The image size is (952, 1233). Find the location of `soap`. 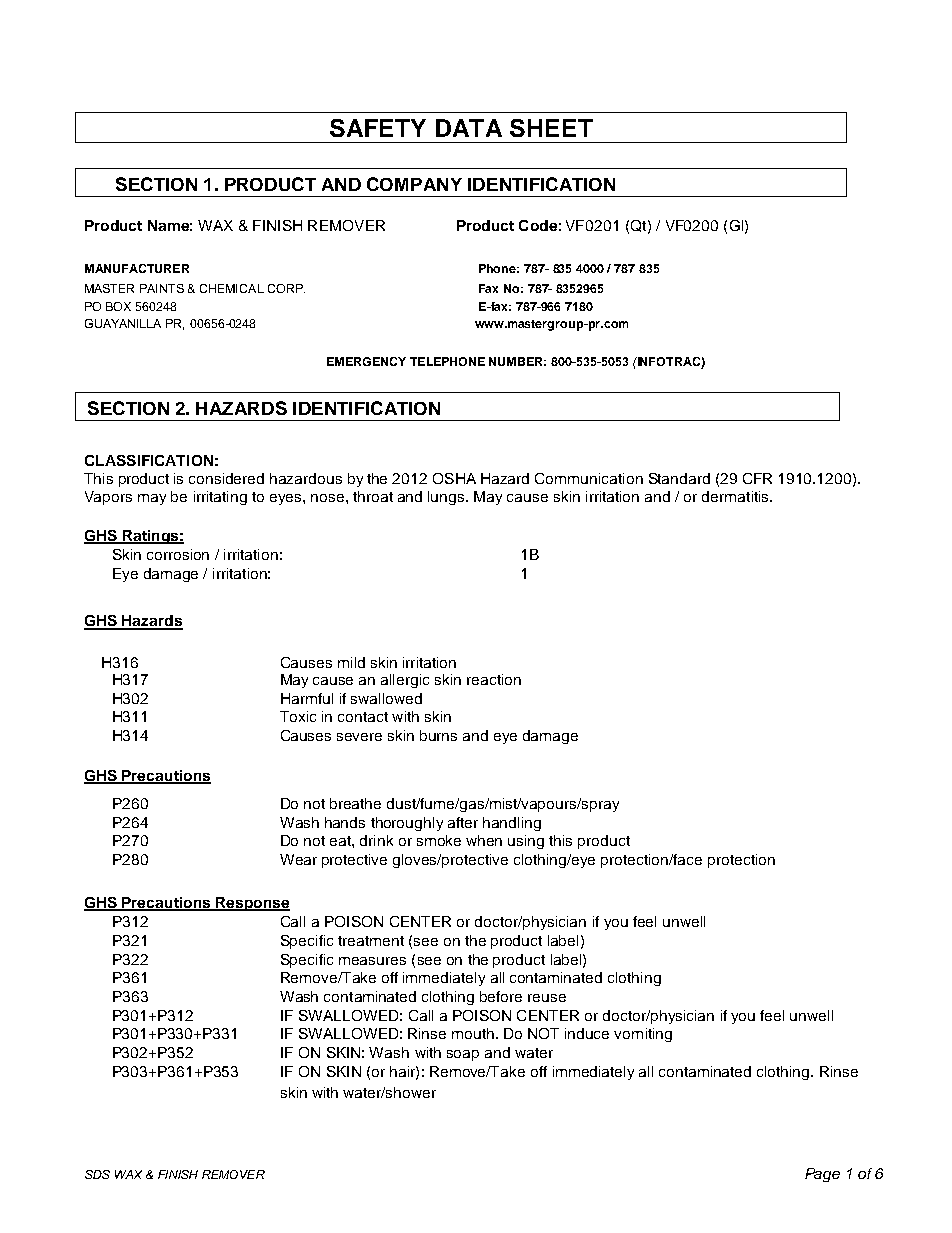

soap is located at coordinates (463, 1055).
